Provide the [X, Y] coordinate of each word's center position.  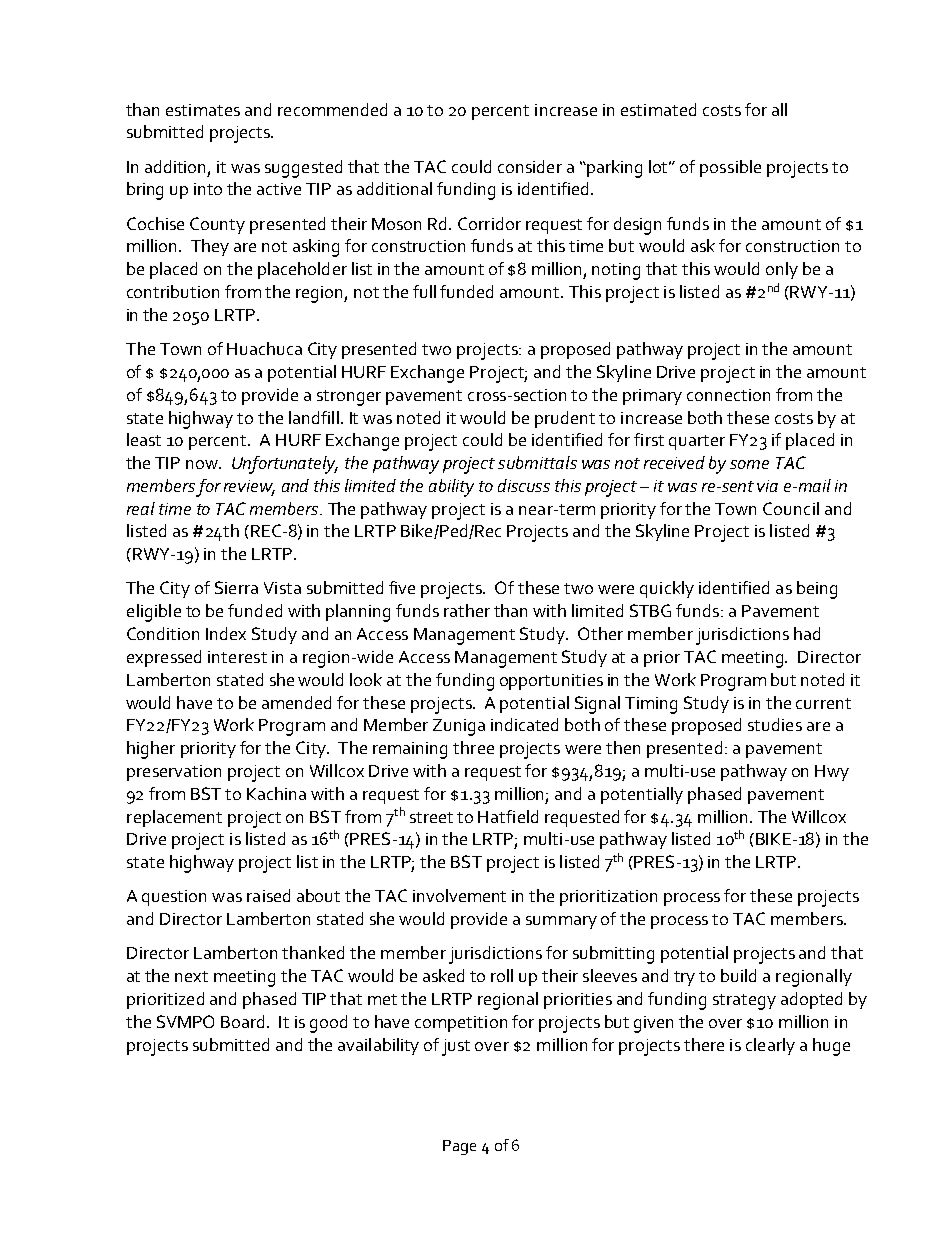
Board [244, 1021]
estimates [203, 110]
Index [226, 633]
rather [467, 610]
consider [530, 166]
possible [730, 168]
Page [459, 1147]
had [807, 633]
